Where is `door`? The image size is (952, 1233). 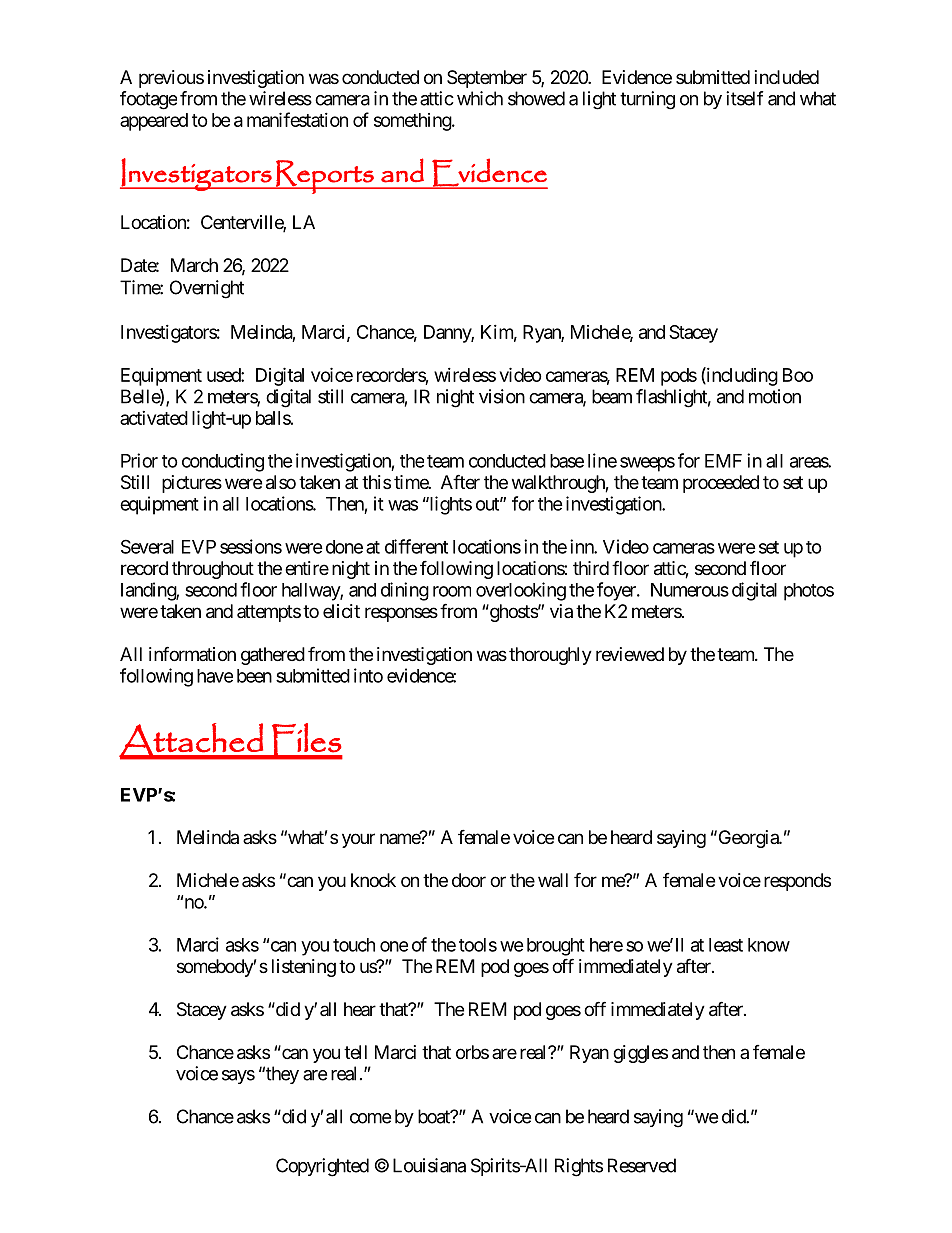
door is located at coordinates (469, 880).
